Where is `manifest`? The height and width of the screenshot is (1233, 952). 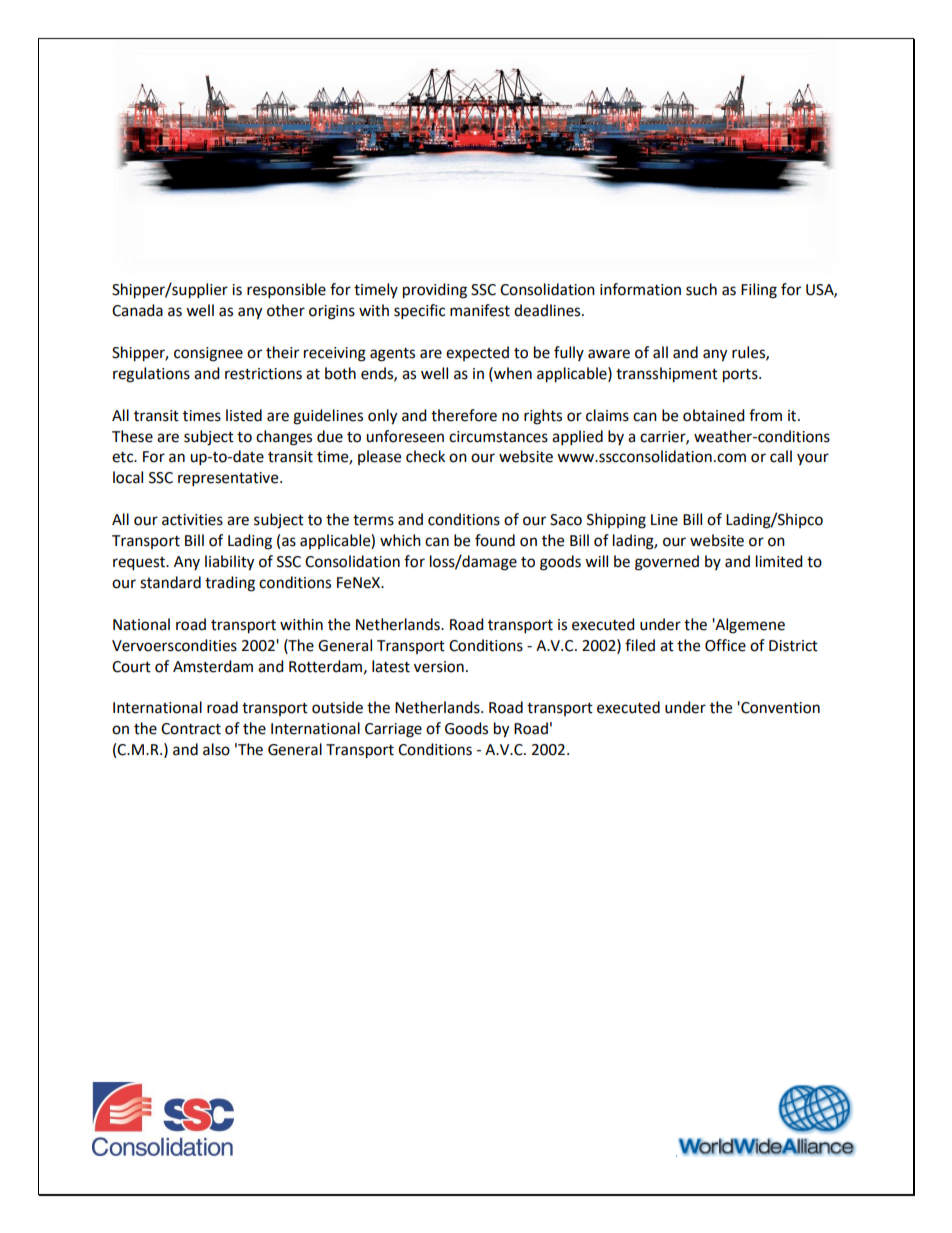
manifest is located at coordinates (480, 310).
